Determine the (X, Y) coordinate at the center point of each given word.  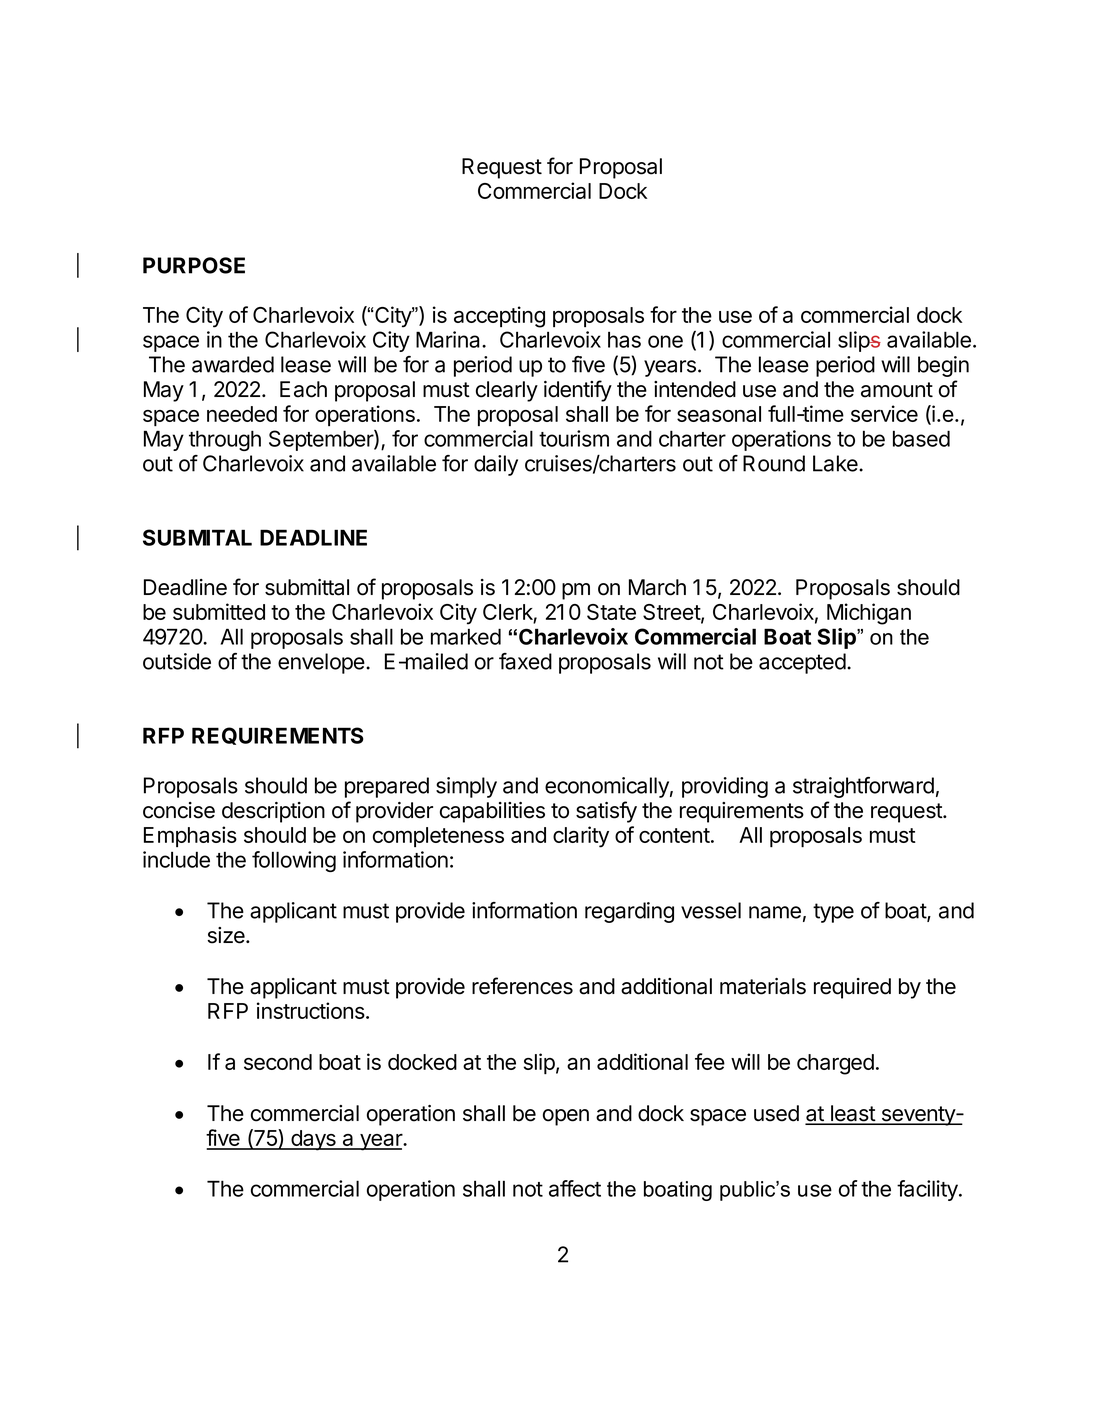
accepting (499, 317)
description (273, 812)
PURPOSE (194, 265)
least (853, 1114)
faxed (525, 661)
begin (943, 366)
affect (575, 1188)
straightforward (863, 787)
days (313, 1140)
